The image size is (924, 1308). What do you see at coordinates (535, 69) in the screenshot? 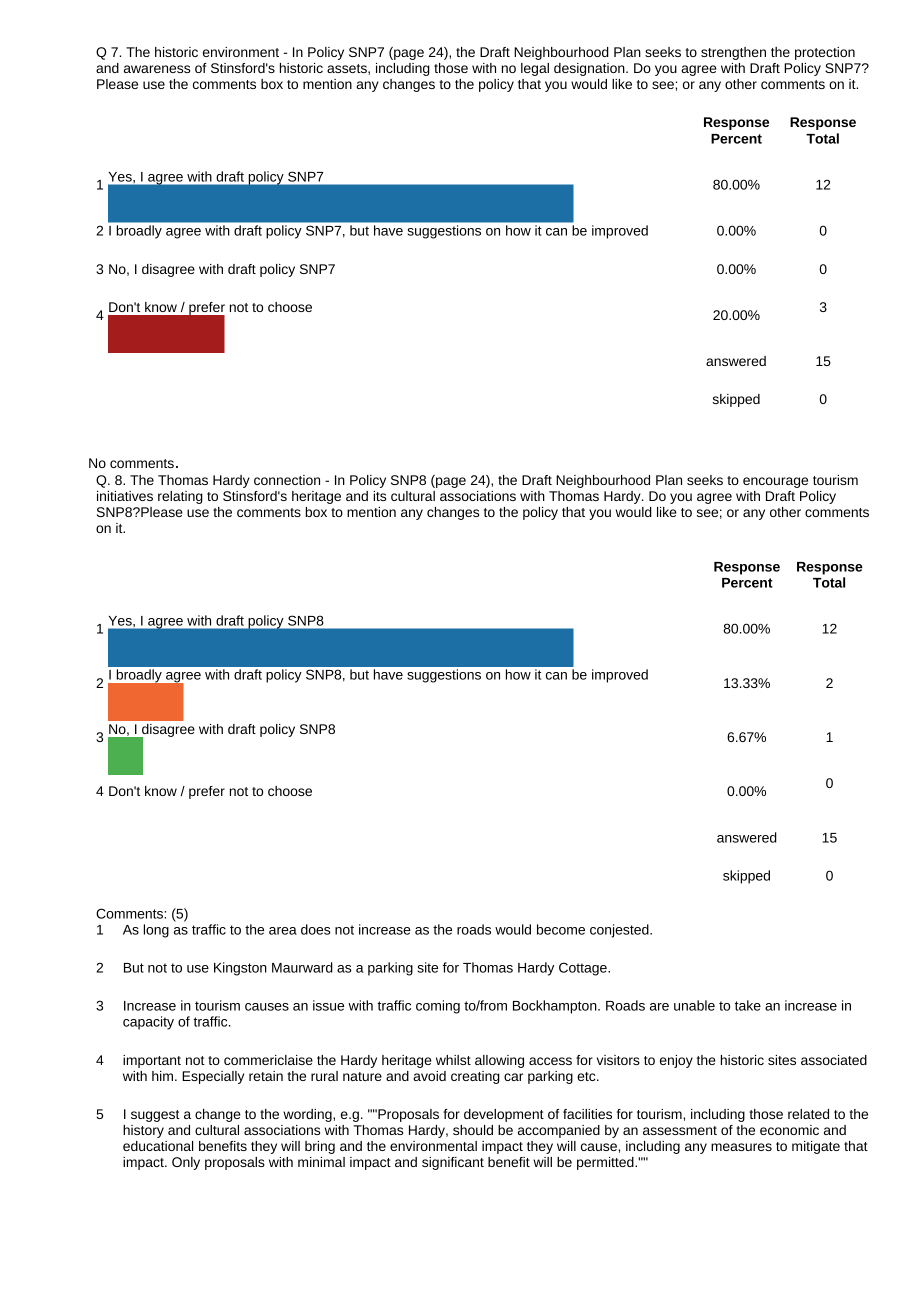
I see `legal` at bounding box center [535, 69].
